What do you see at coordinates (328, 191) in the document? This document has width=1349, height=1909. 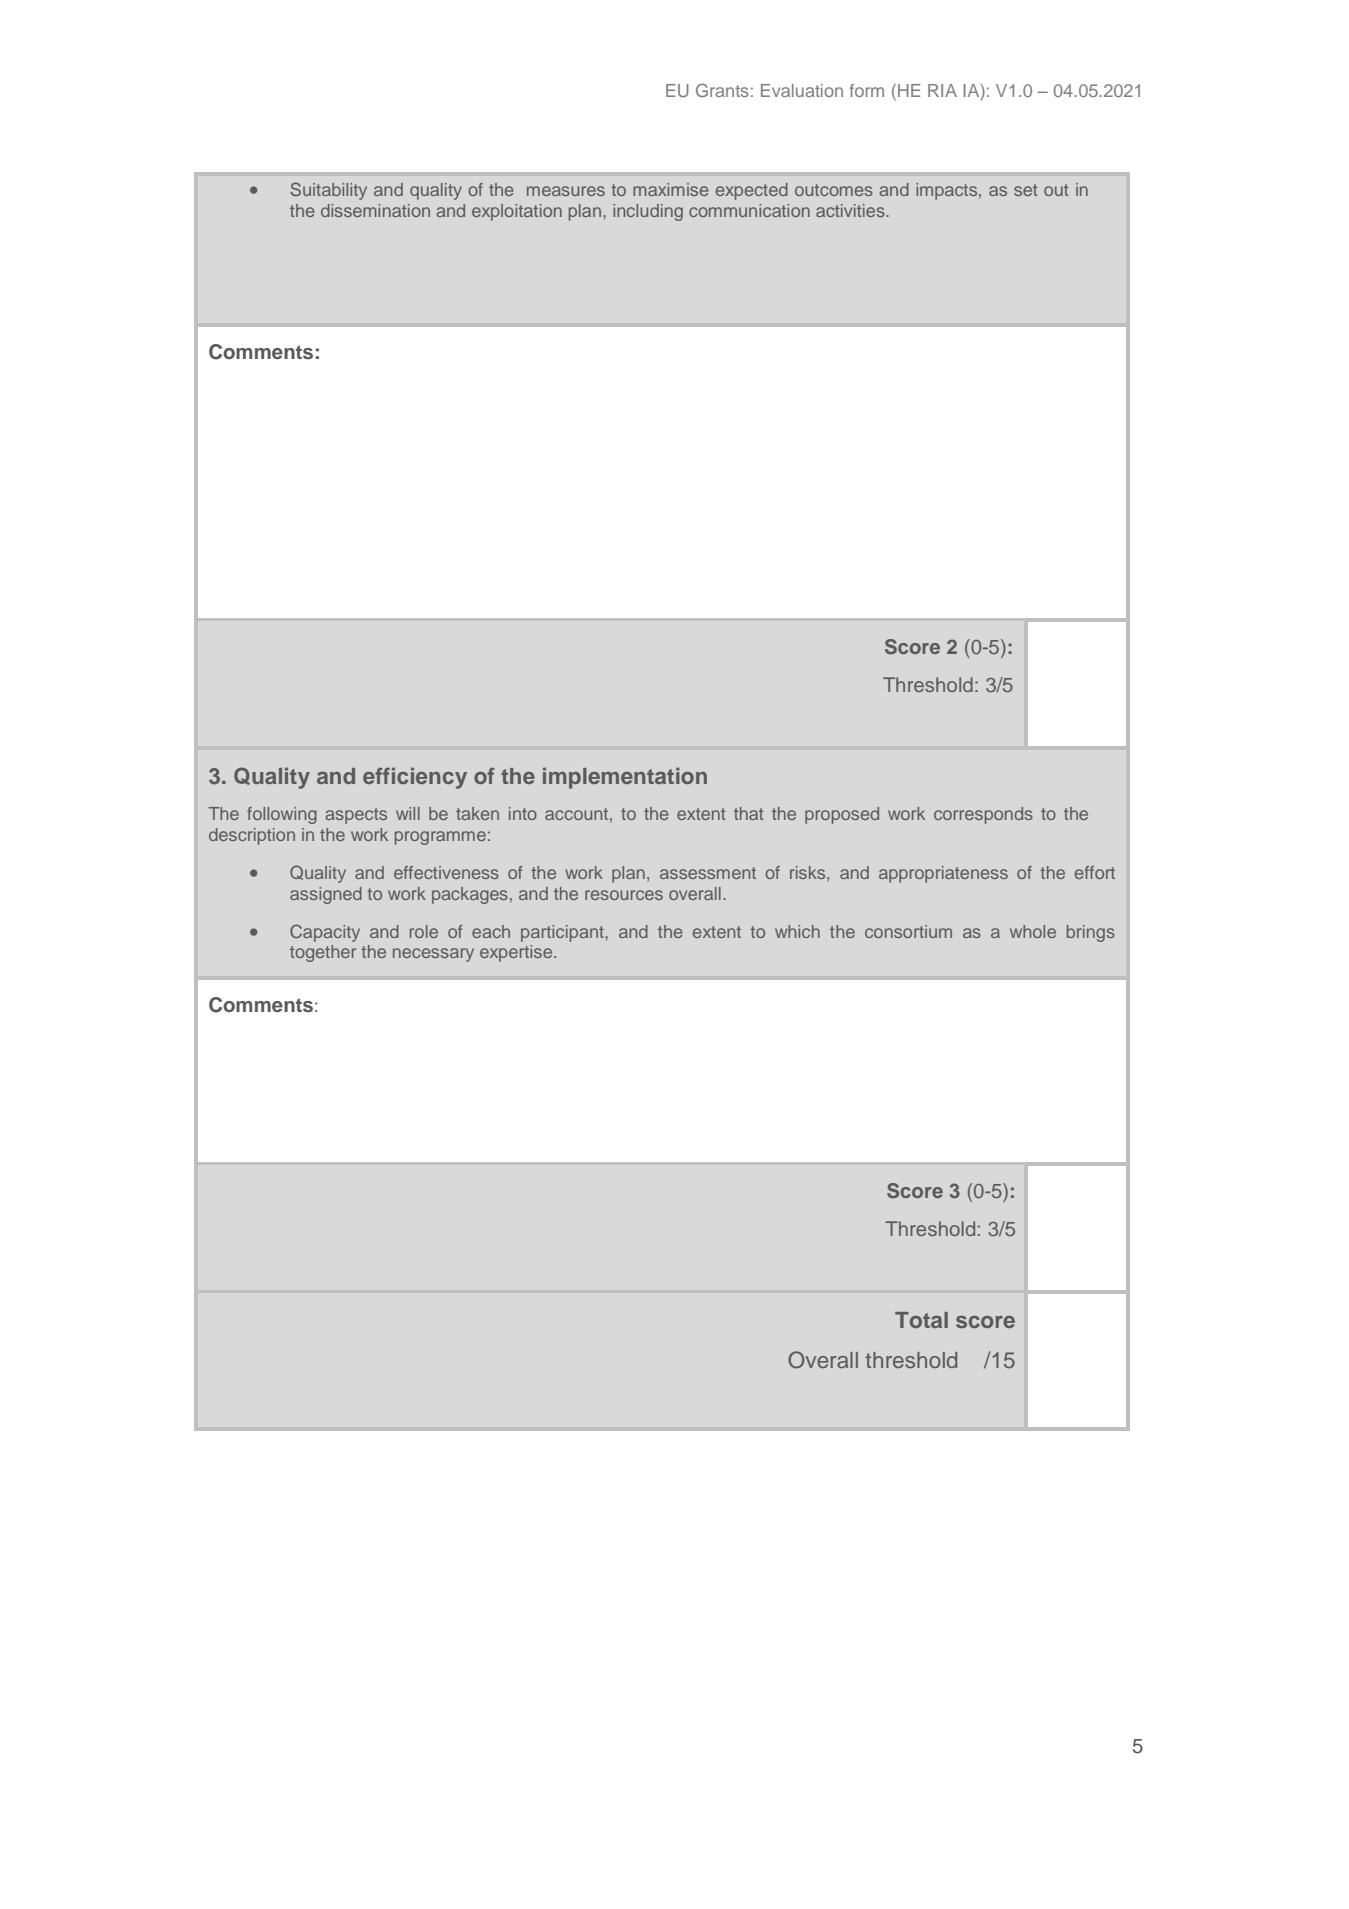 I see `Suitability` at bounding box center [328, 191].
